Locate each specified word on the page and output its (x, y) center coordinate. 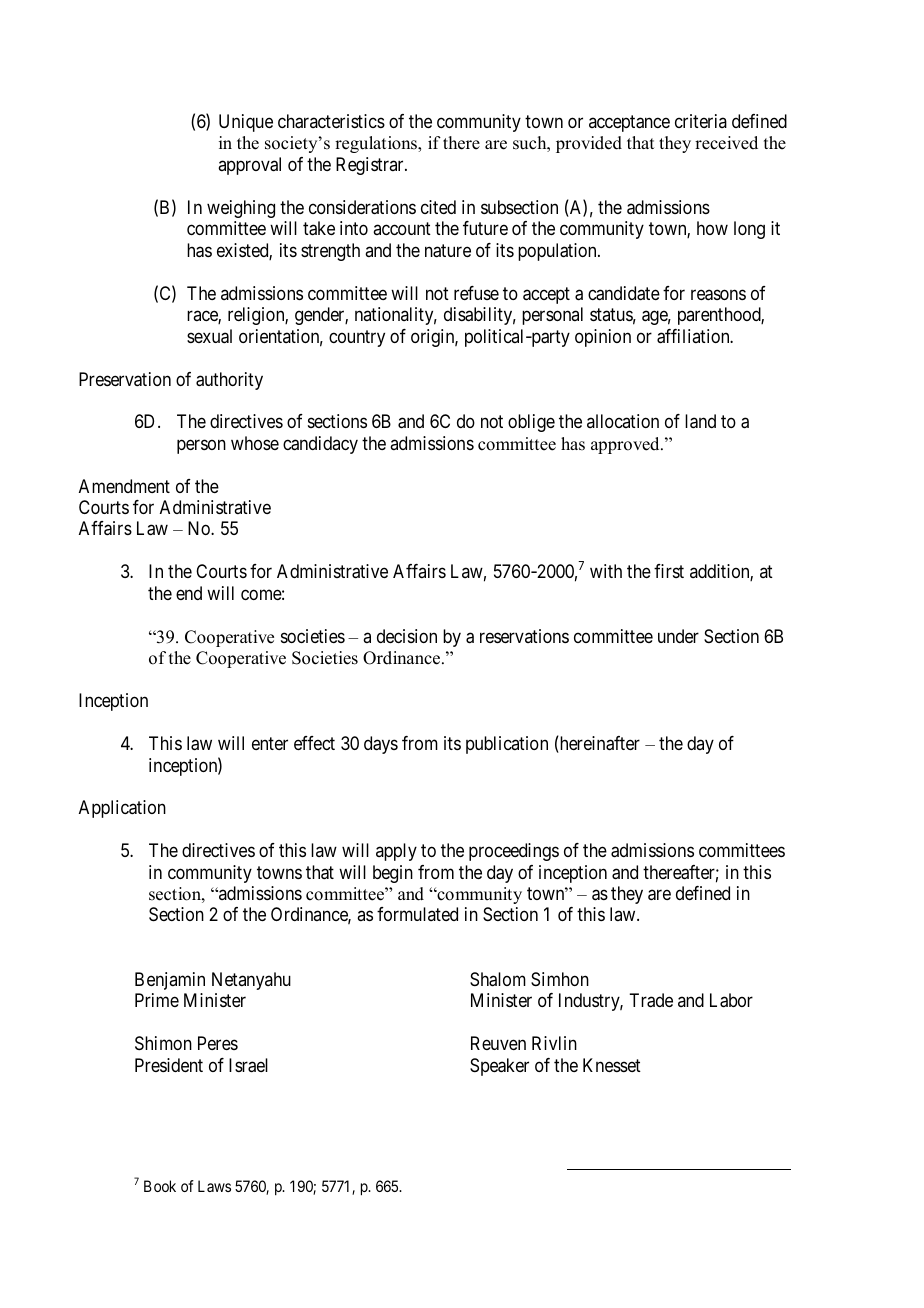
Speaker (499, 1067)
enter (270, 743)
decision (407, 636)
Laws (214, 1186)
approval (249, 166)
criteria (701, 121)
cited (438, 207)
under (678, 636)
